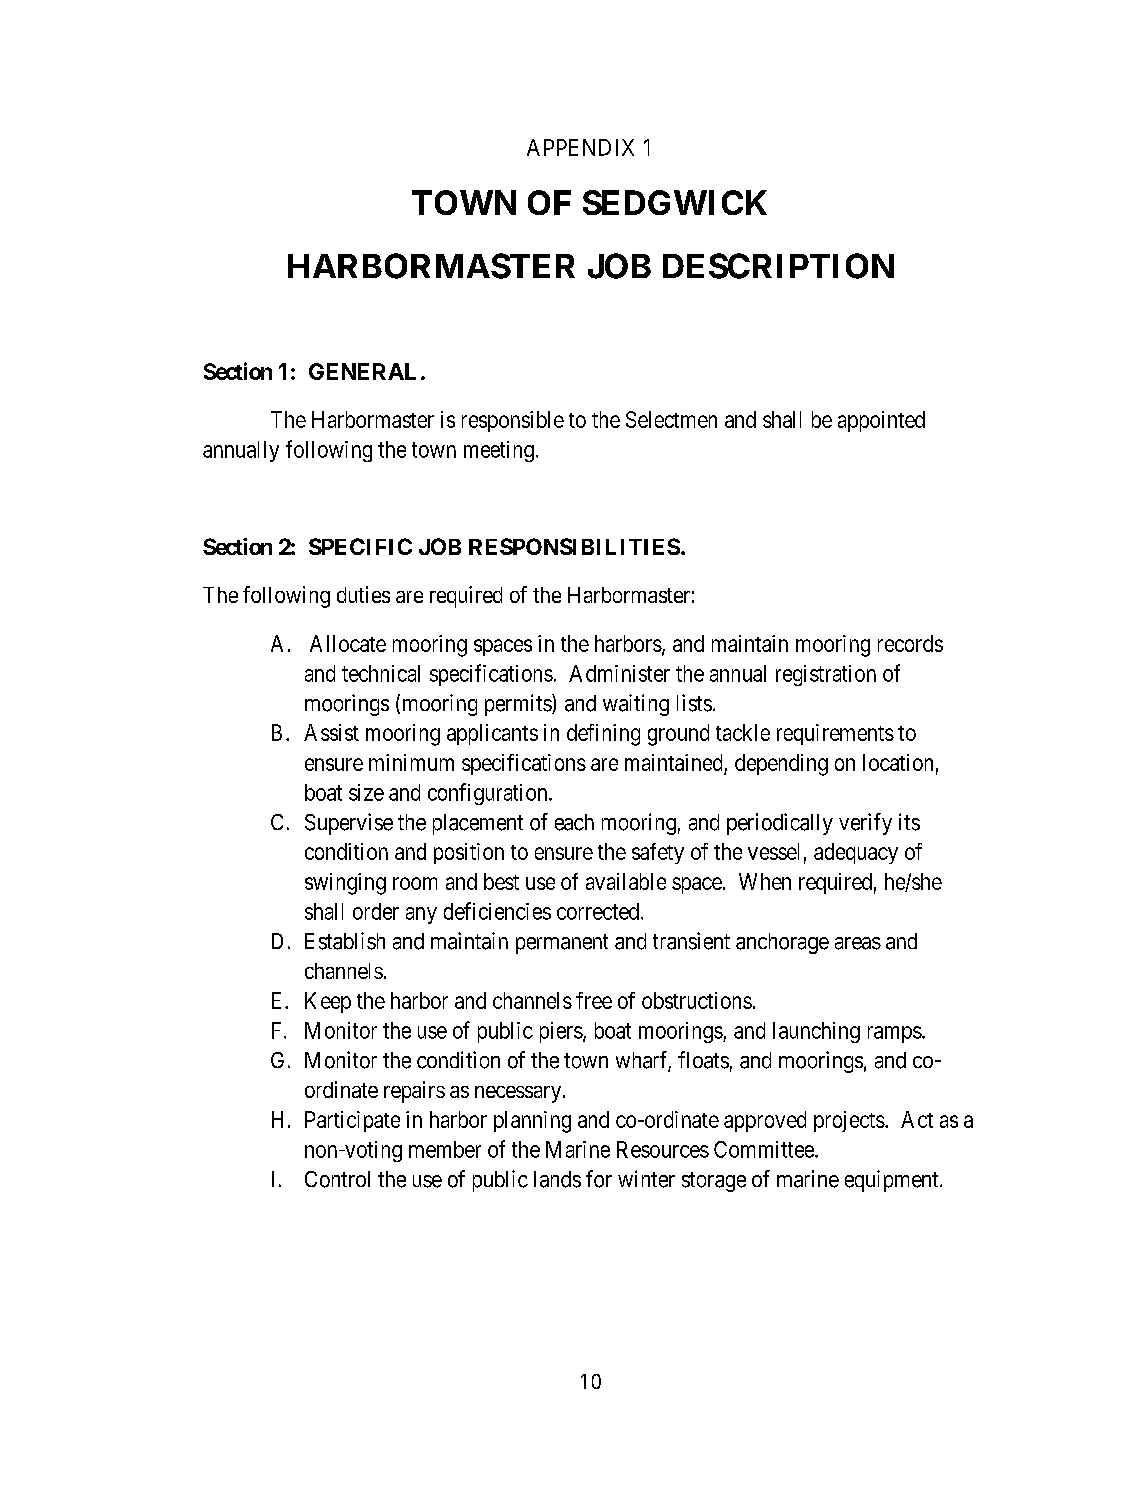 This document has width=1147, height=1485. I want to click on member, so click(445, 1149).
